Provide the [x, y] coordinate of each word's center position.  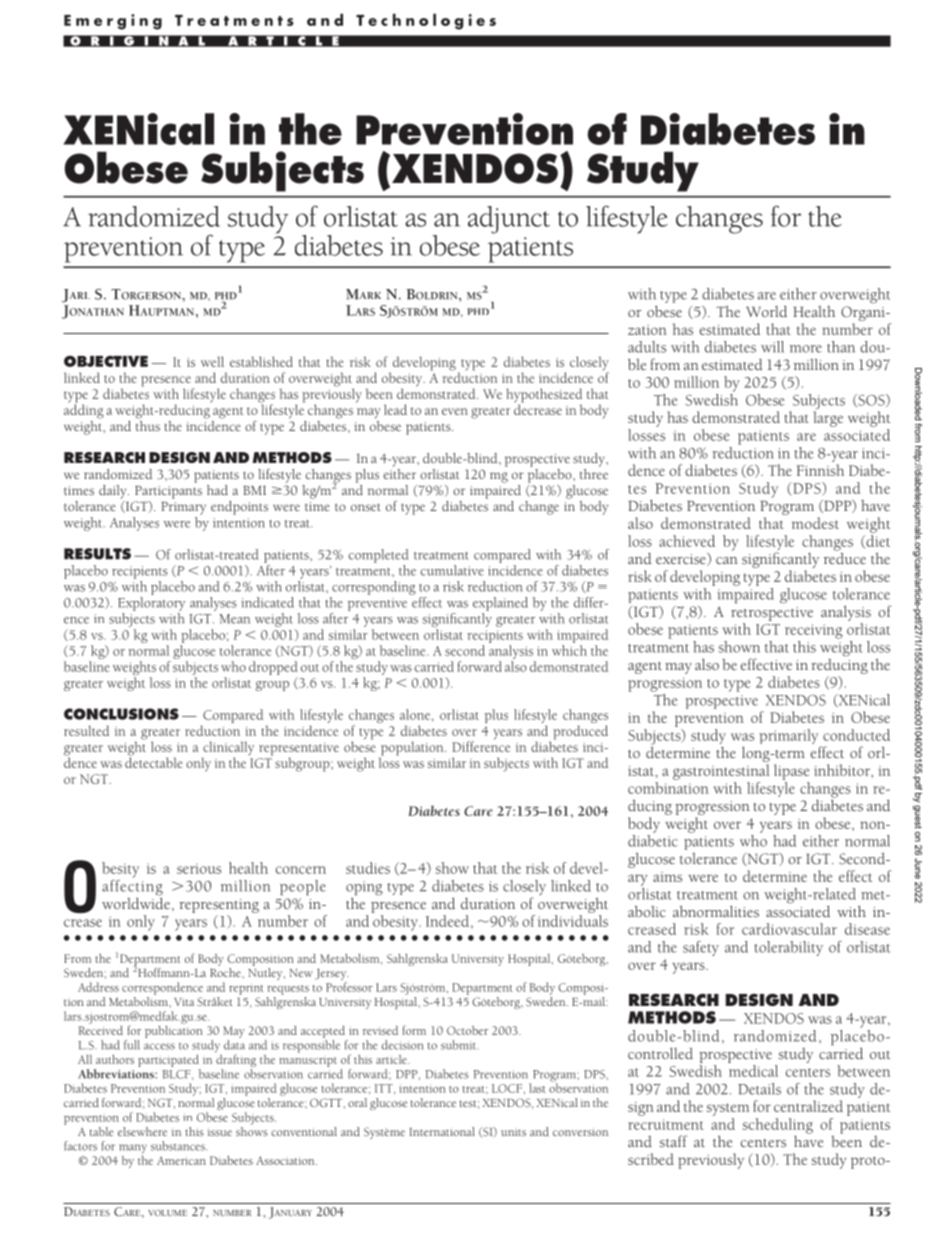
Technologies [426, 21]
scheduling [777, 1126]
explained [500, 604]
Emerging [113, 22]
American [181, 1160]
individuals [573, 921]
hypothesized [544, 396]
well [212, 361]
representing [219, 906]
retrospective [772, 614]
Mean [234, 619]
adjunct [509, 220]
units [513, 1132]
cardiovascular [789, 929]
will [772, 347]
